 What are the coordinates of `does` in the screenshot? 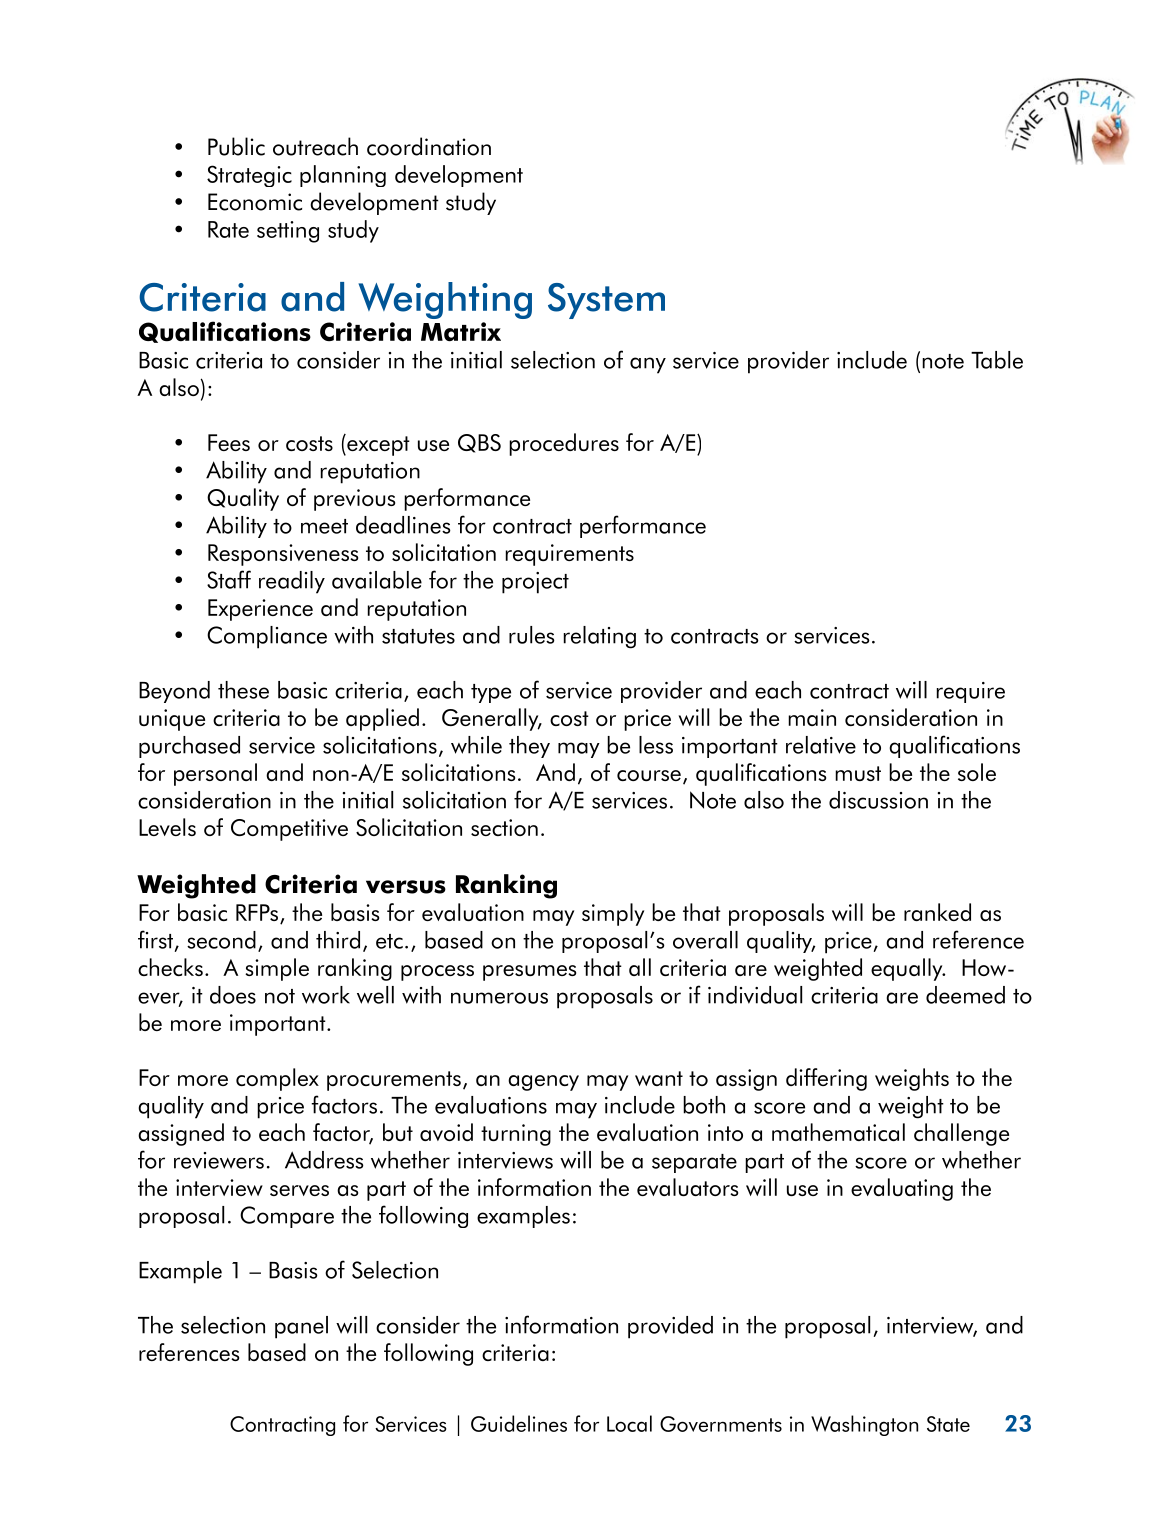 It's located at (233, 995).
